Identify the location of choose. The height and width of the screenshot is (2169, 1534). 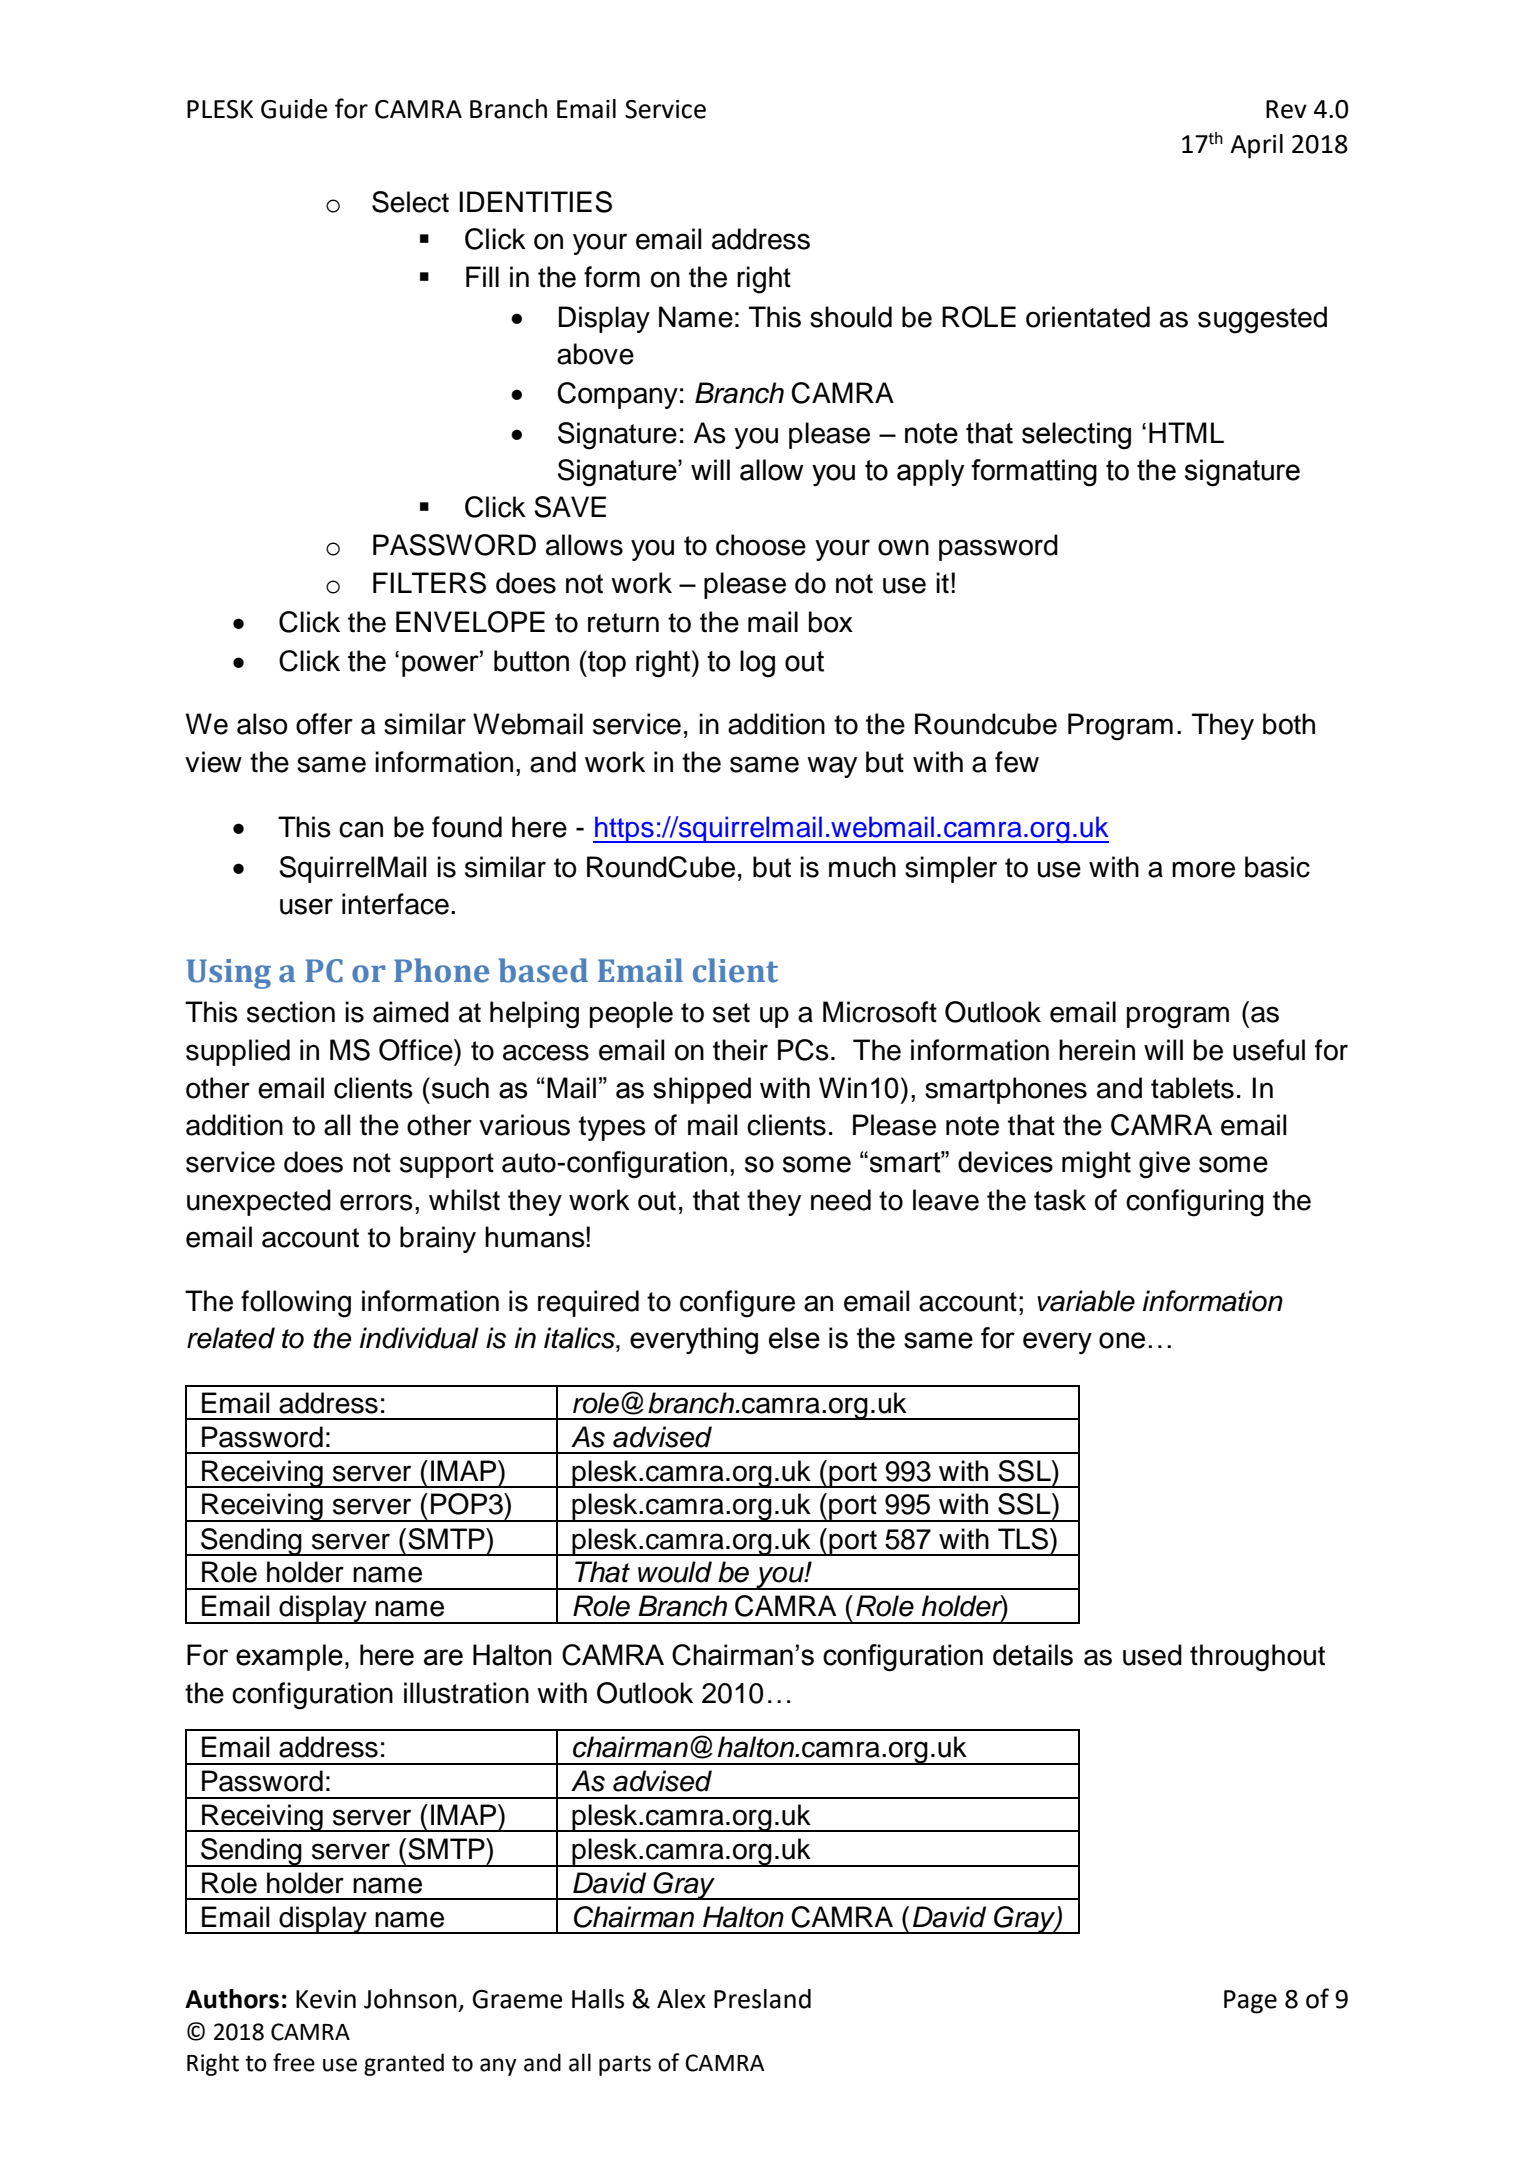
(761, 545).
